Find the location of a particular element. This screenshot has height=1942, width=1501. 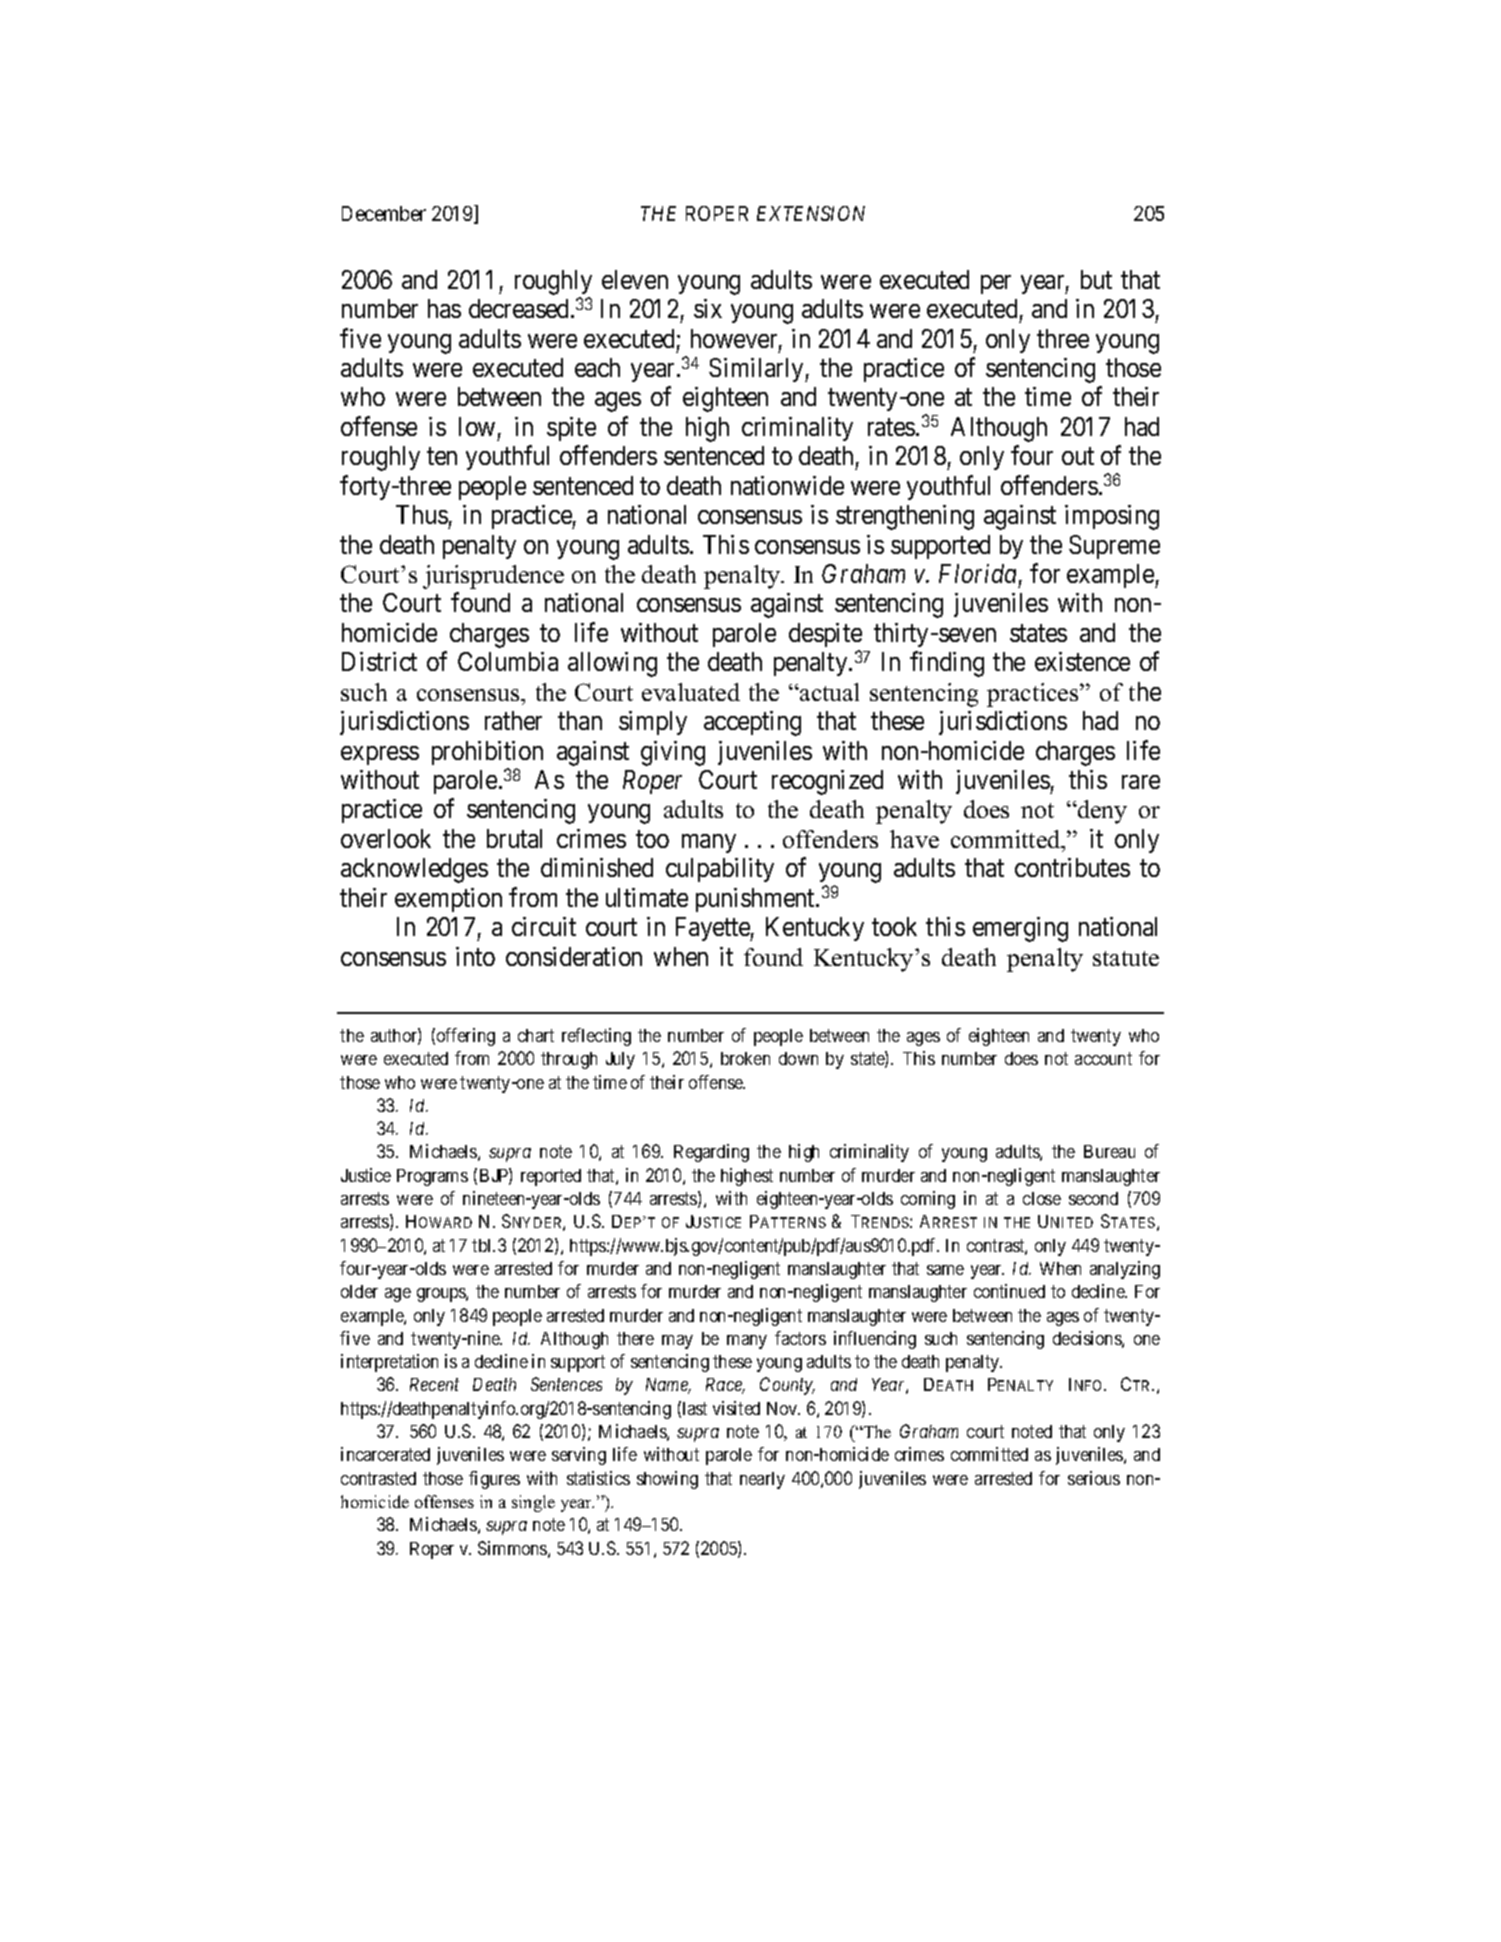

contributes is located at coordinates (1072, 867).
